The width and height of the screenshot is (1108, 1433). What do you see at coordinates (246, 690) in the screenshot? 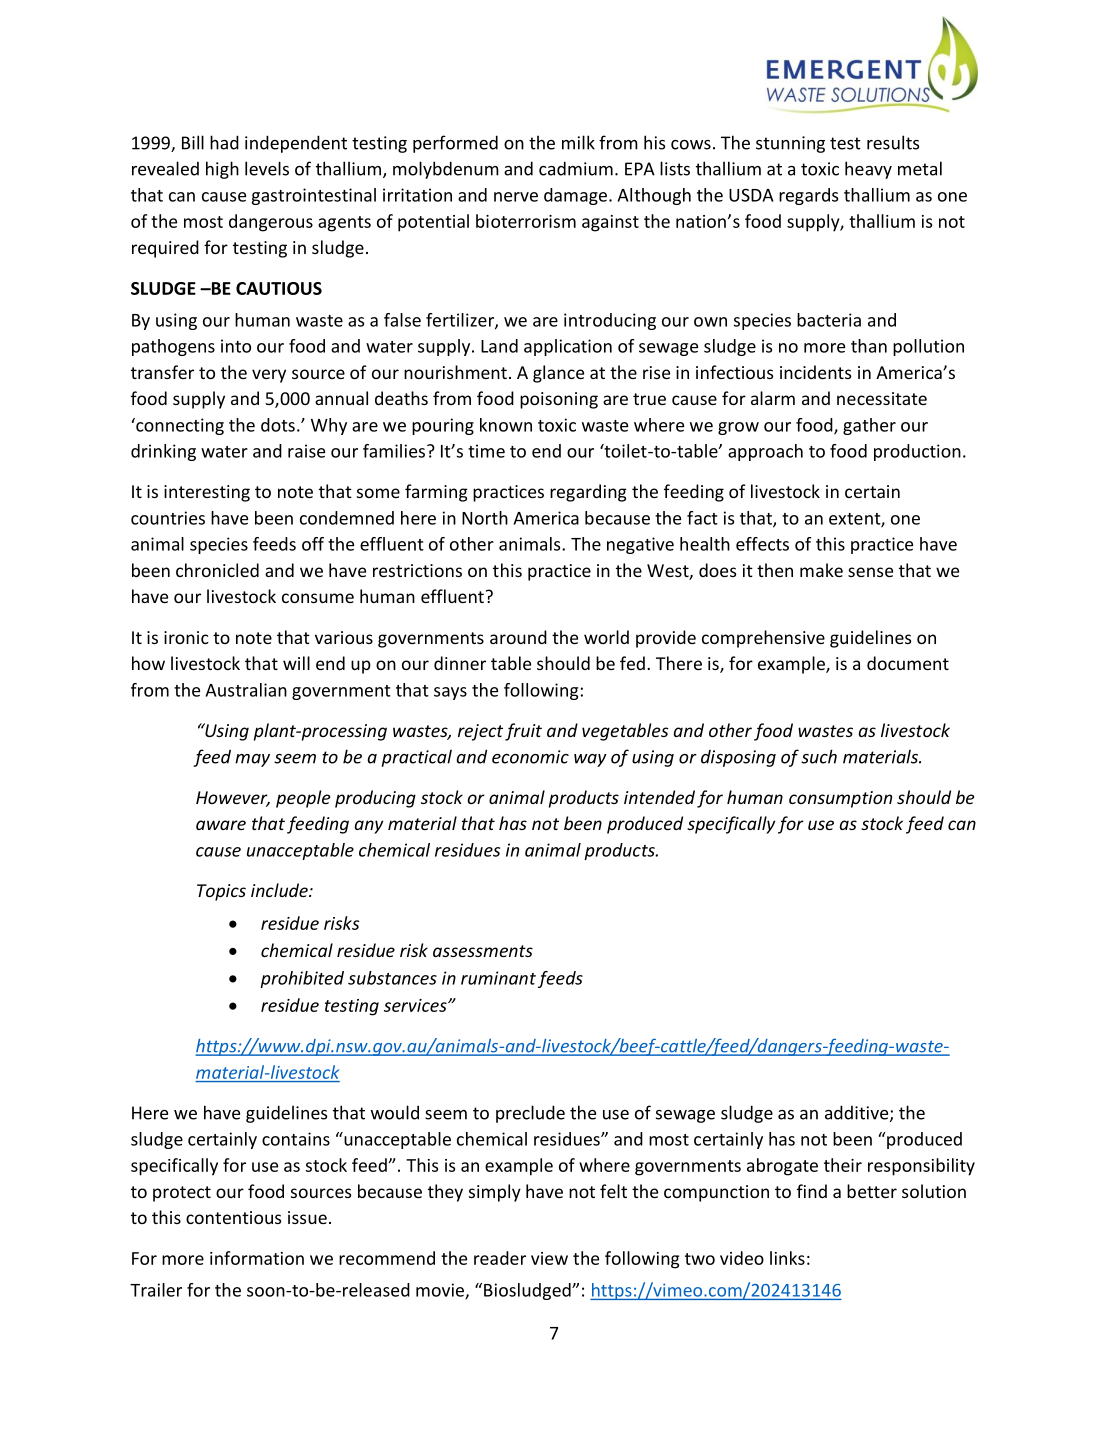
I see `Australian` at bounding box center [246, 690].
